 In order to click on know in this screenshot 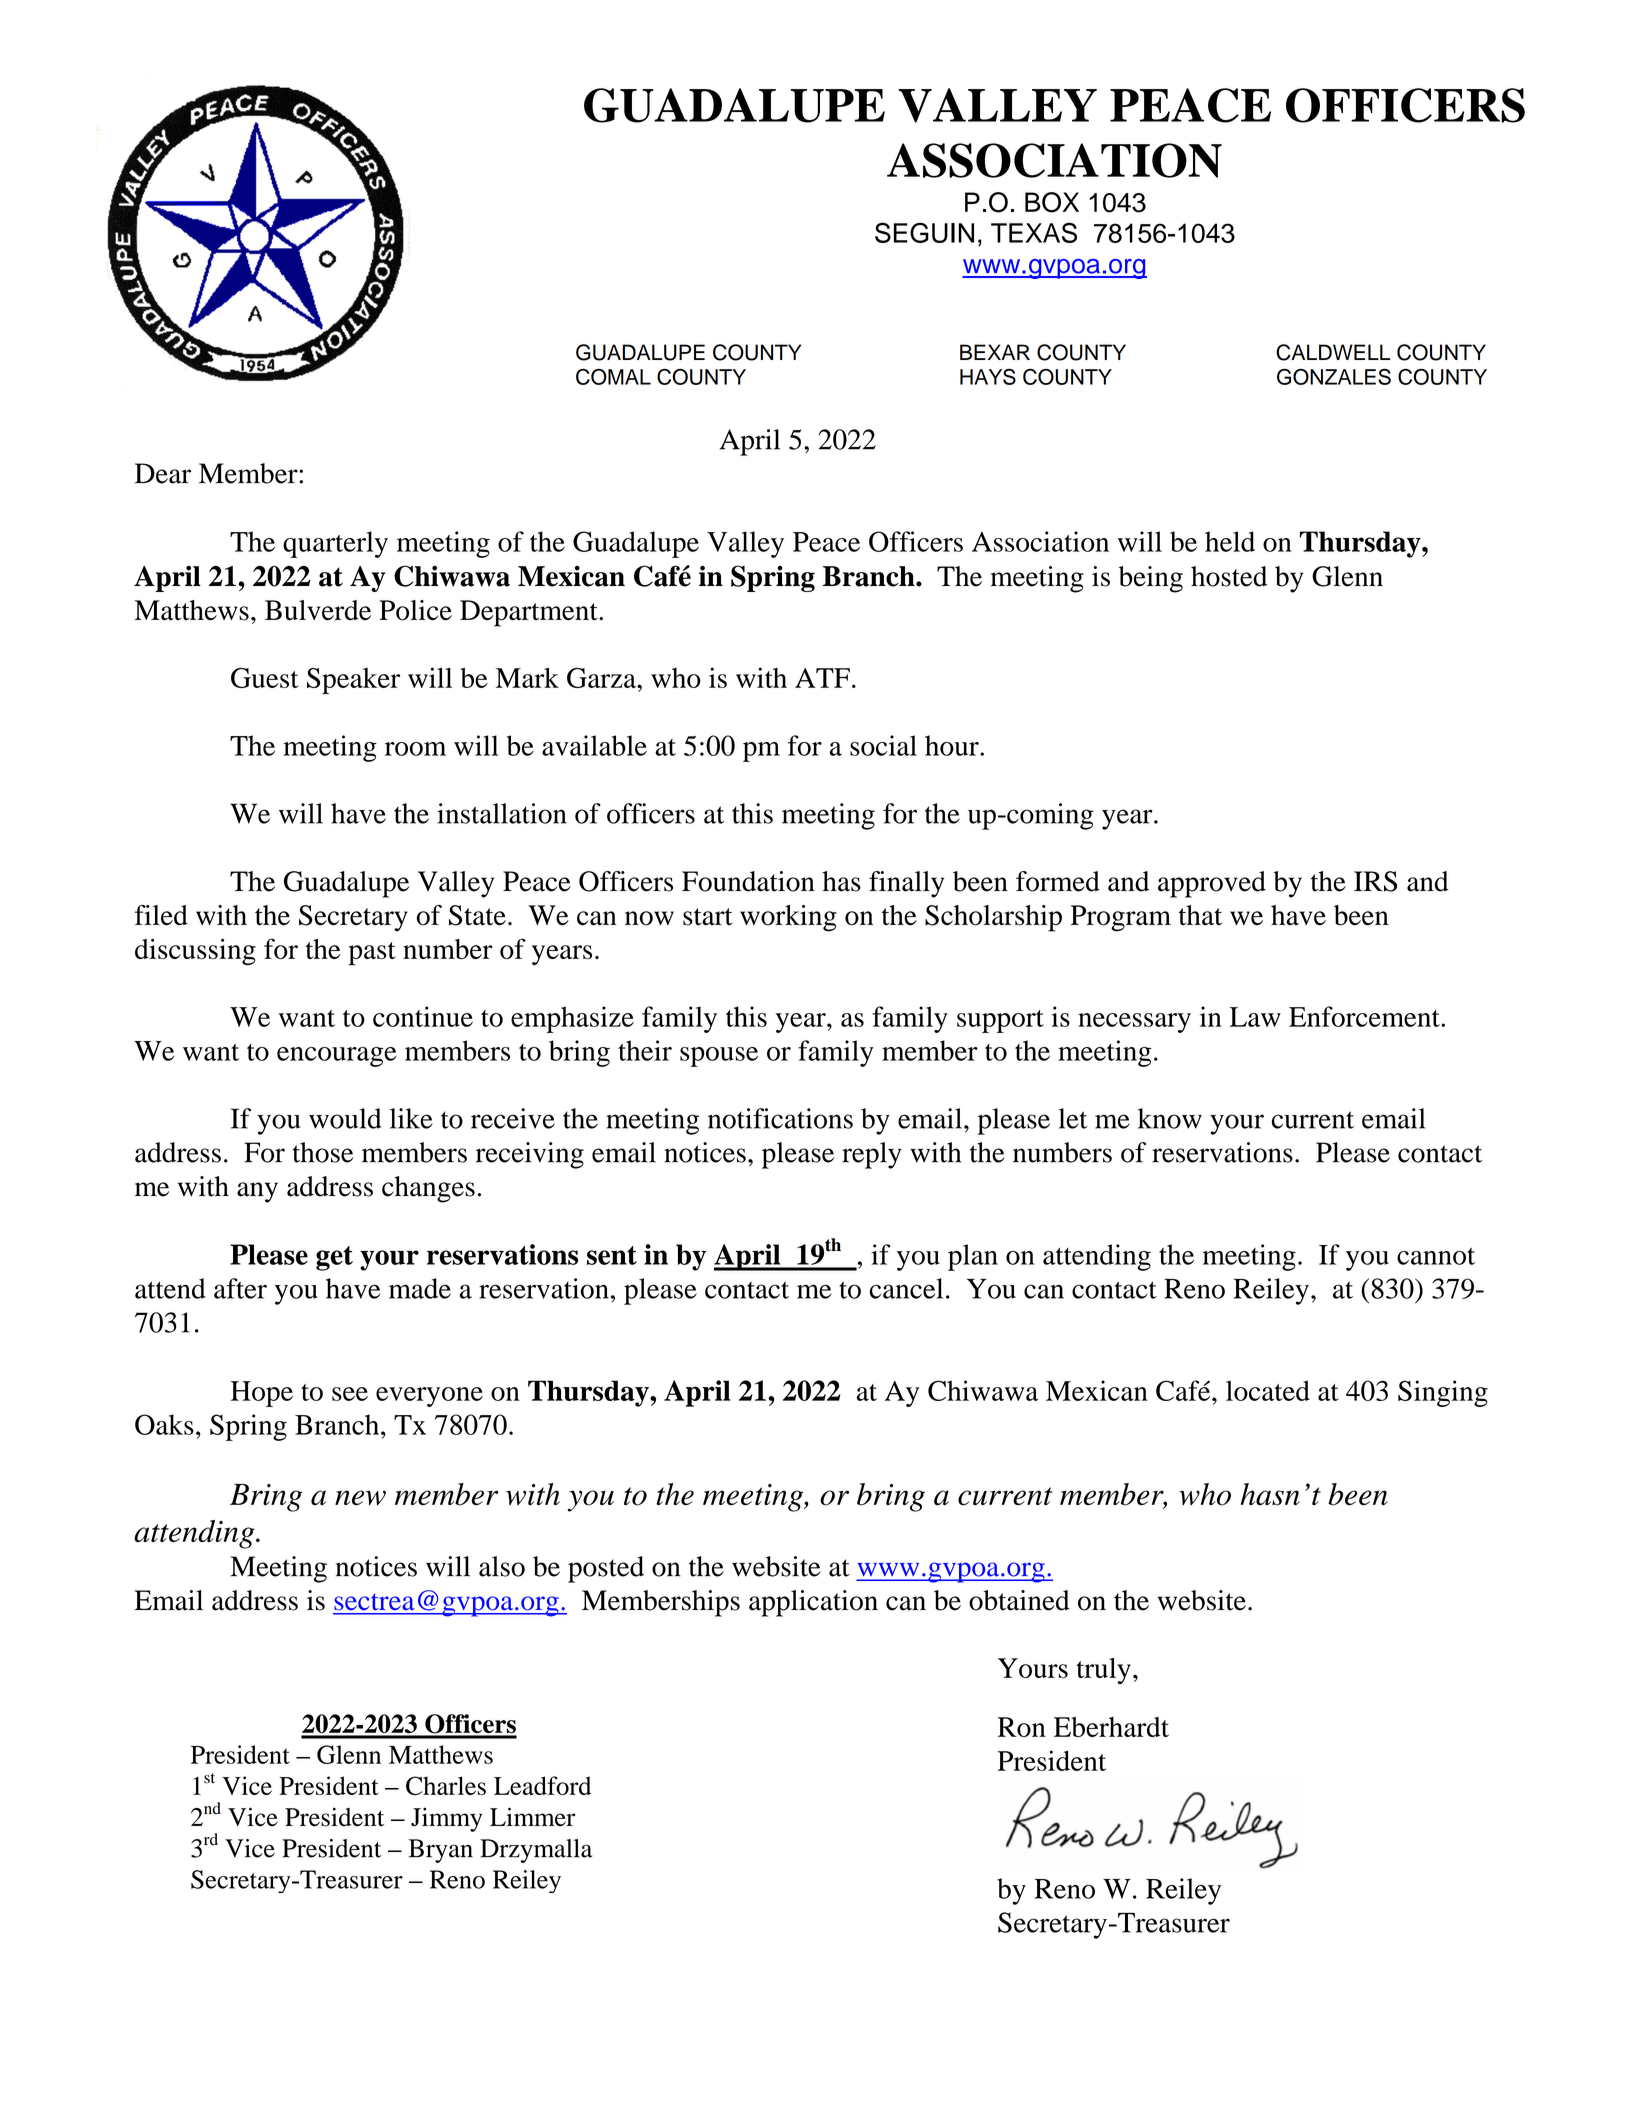, I will do `click(1170, 1118)`.
